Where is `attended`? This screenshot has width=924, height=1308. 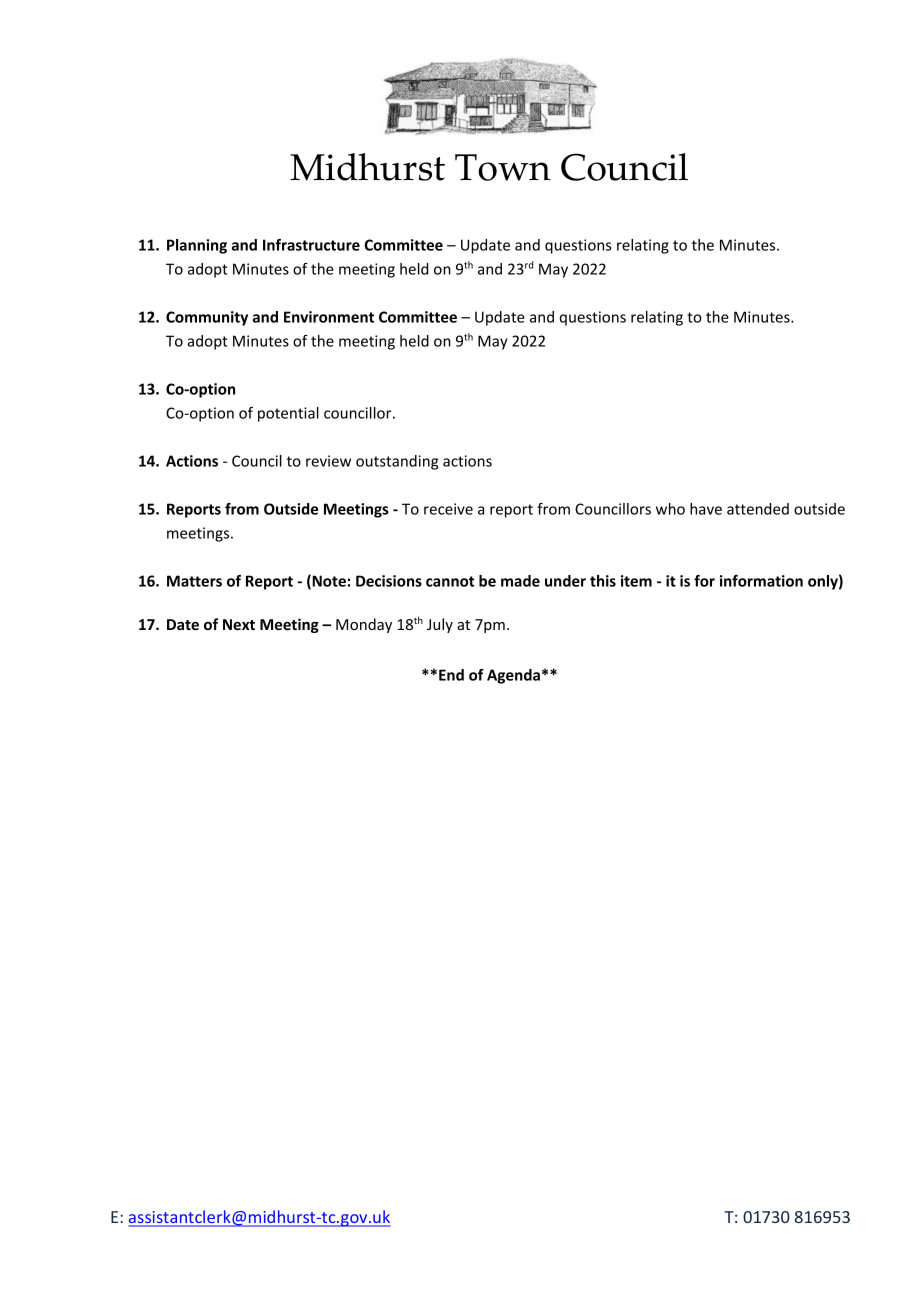 attended is located at coordinates (758, 509).
